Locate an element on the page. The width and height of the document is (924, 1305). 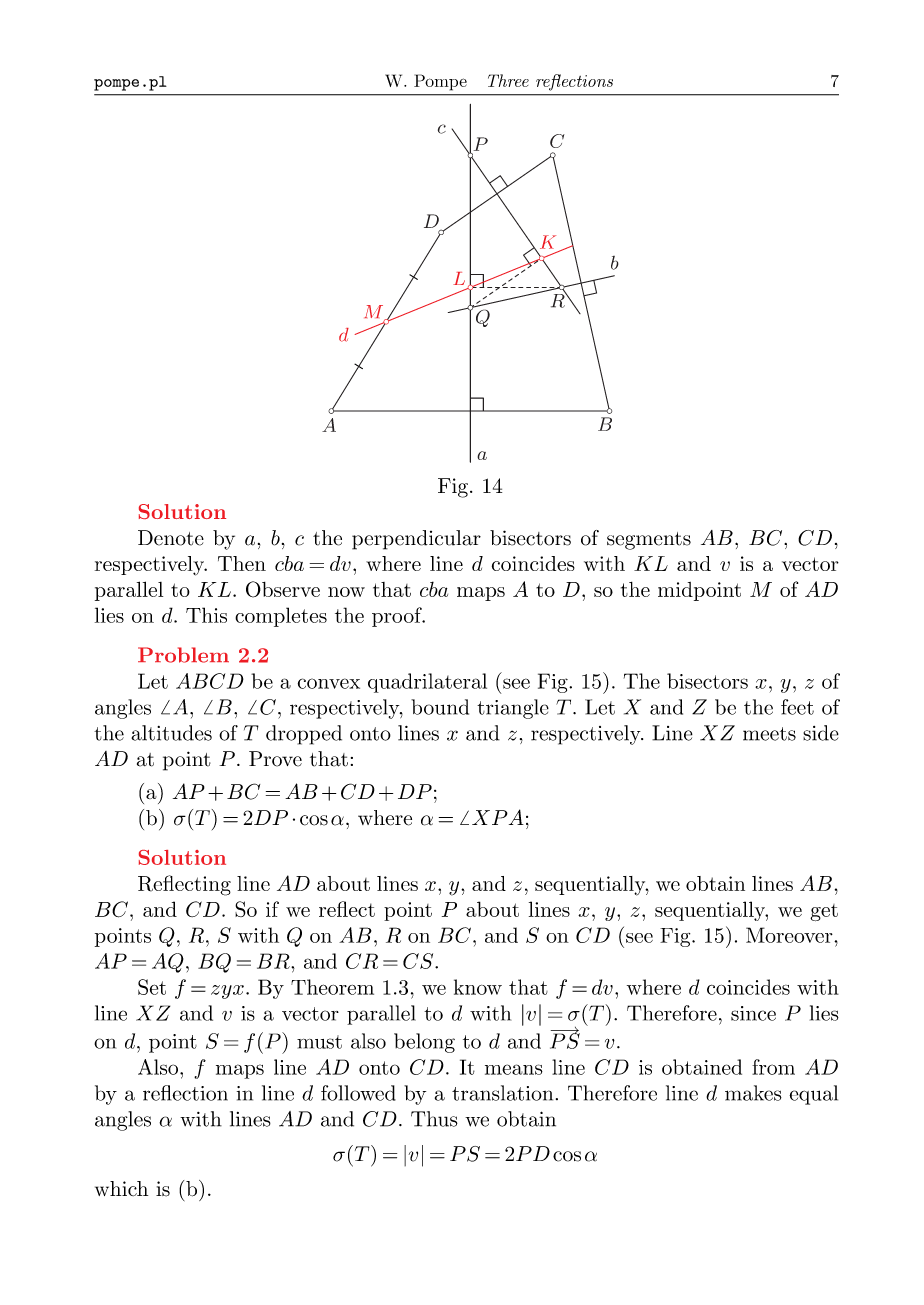
Denote is located at coordinates (171, 538).
